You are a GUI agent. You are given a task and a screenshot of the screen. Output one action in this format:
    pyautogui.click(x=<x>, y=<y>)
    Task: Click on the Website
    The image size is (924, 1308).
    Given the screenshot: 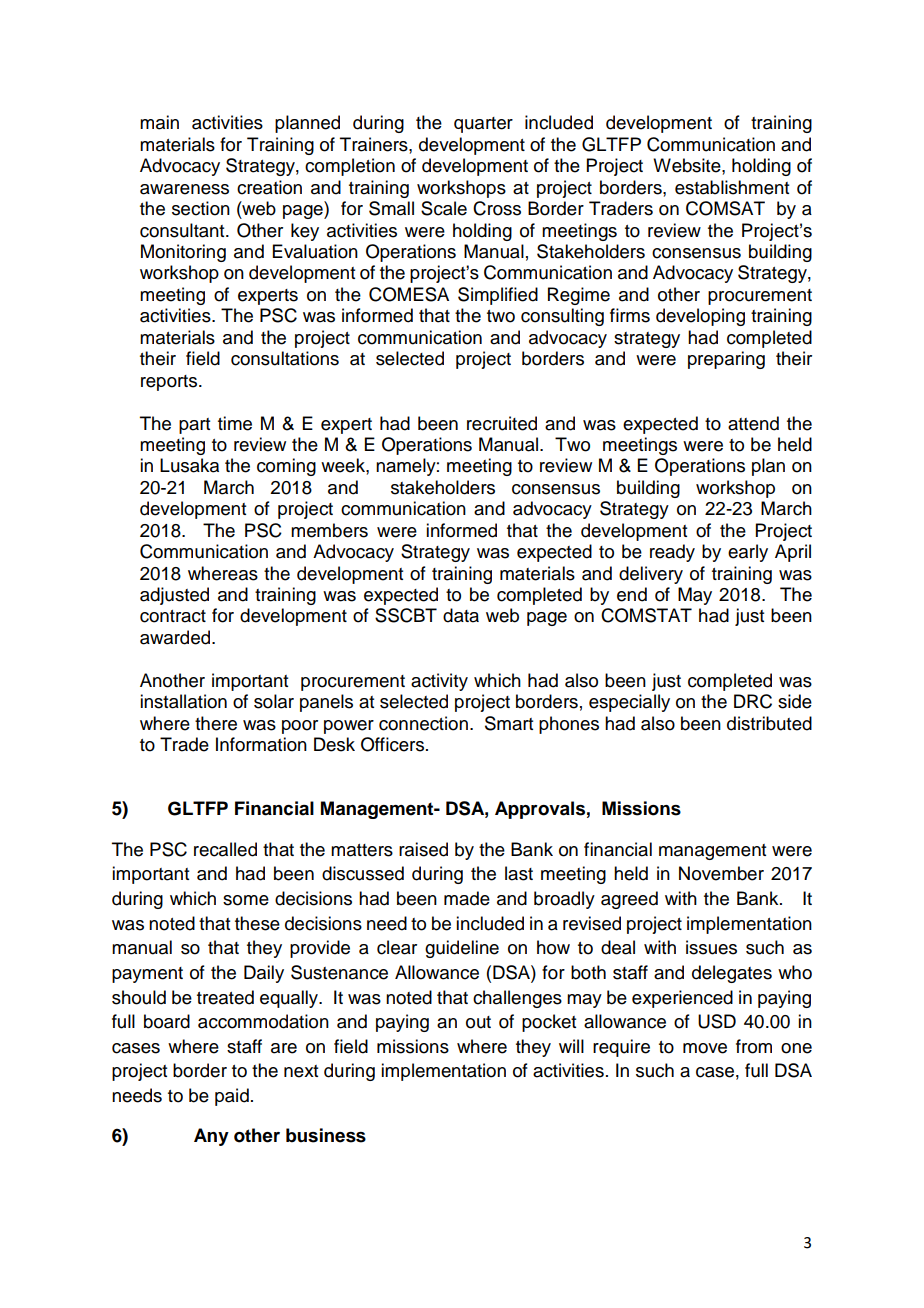 What is the action you would take?
    pyautogui.click(x=688, y=165)
